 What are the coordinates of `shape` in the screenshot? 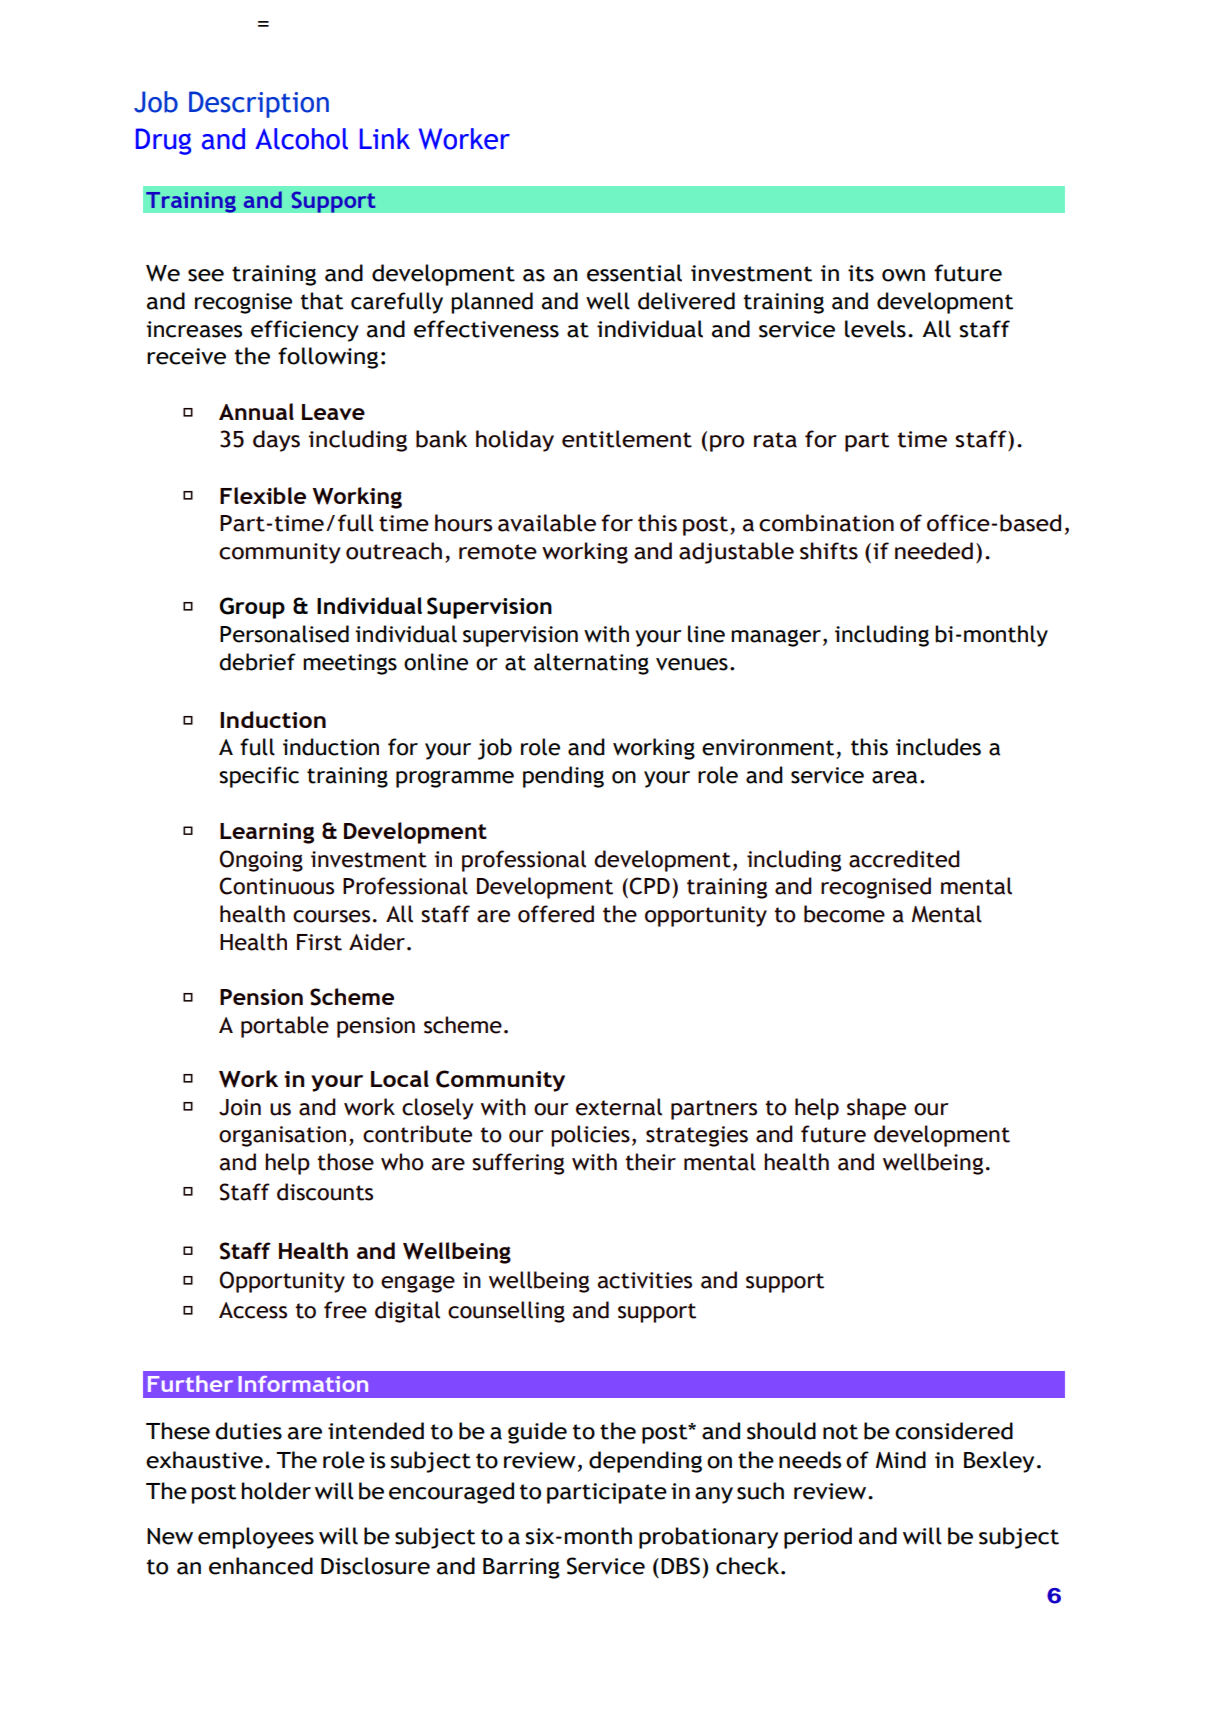 It's located at (876, 1109).
